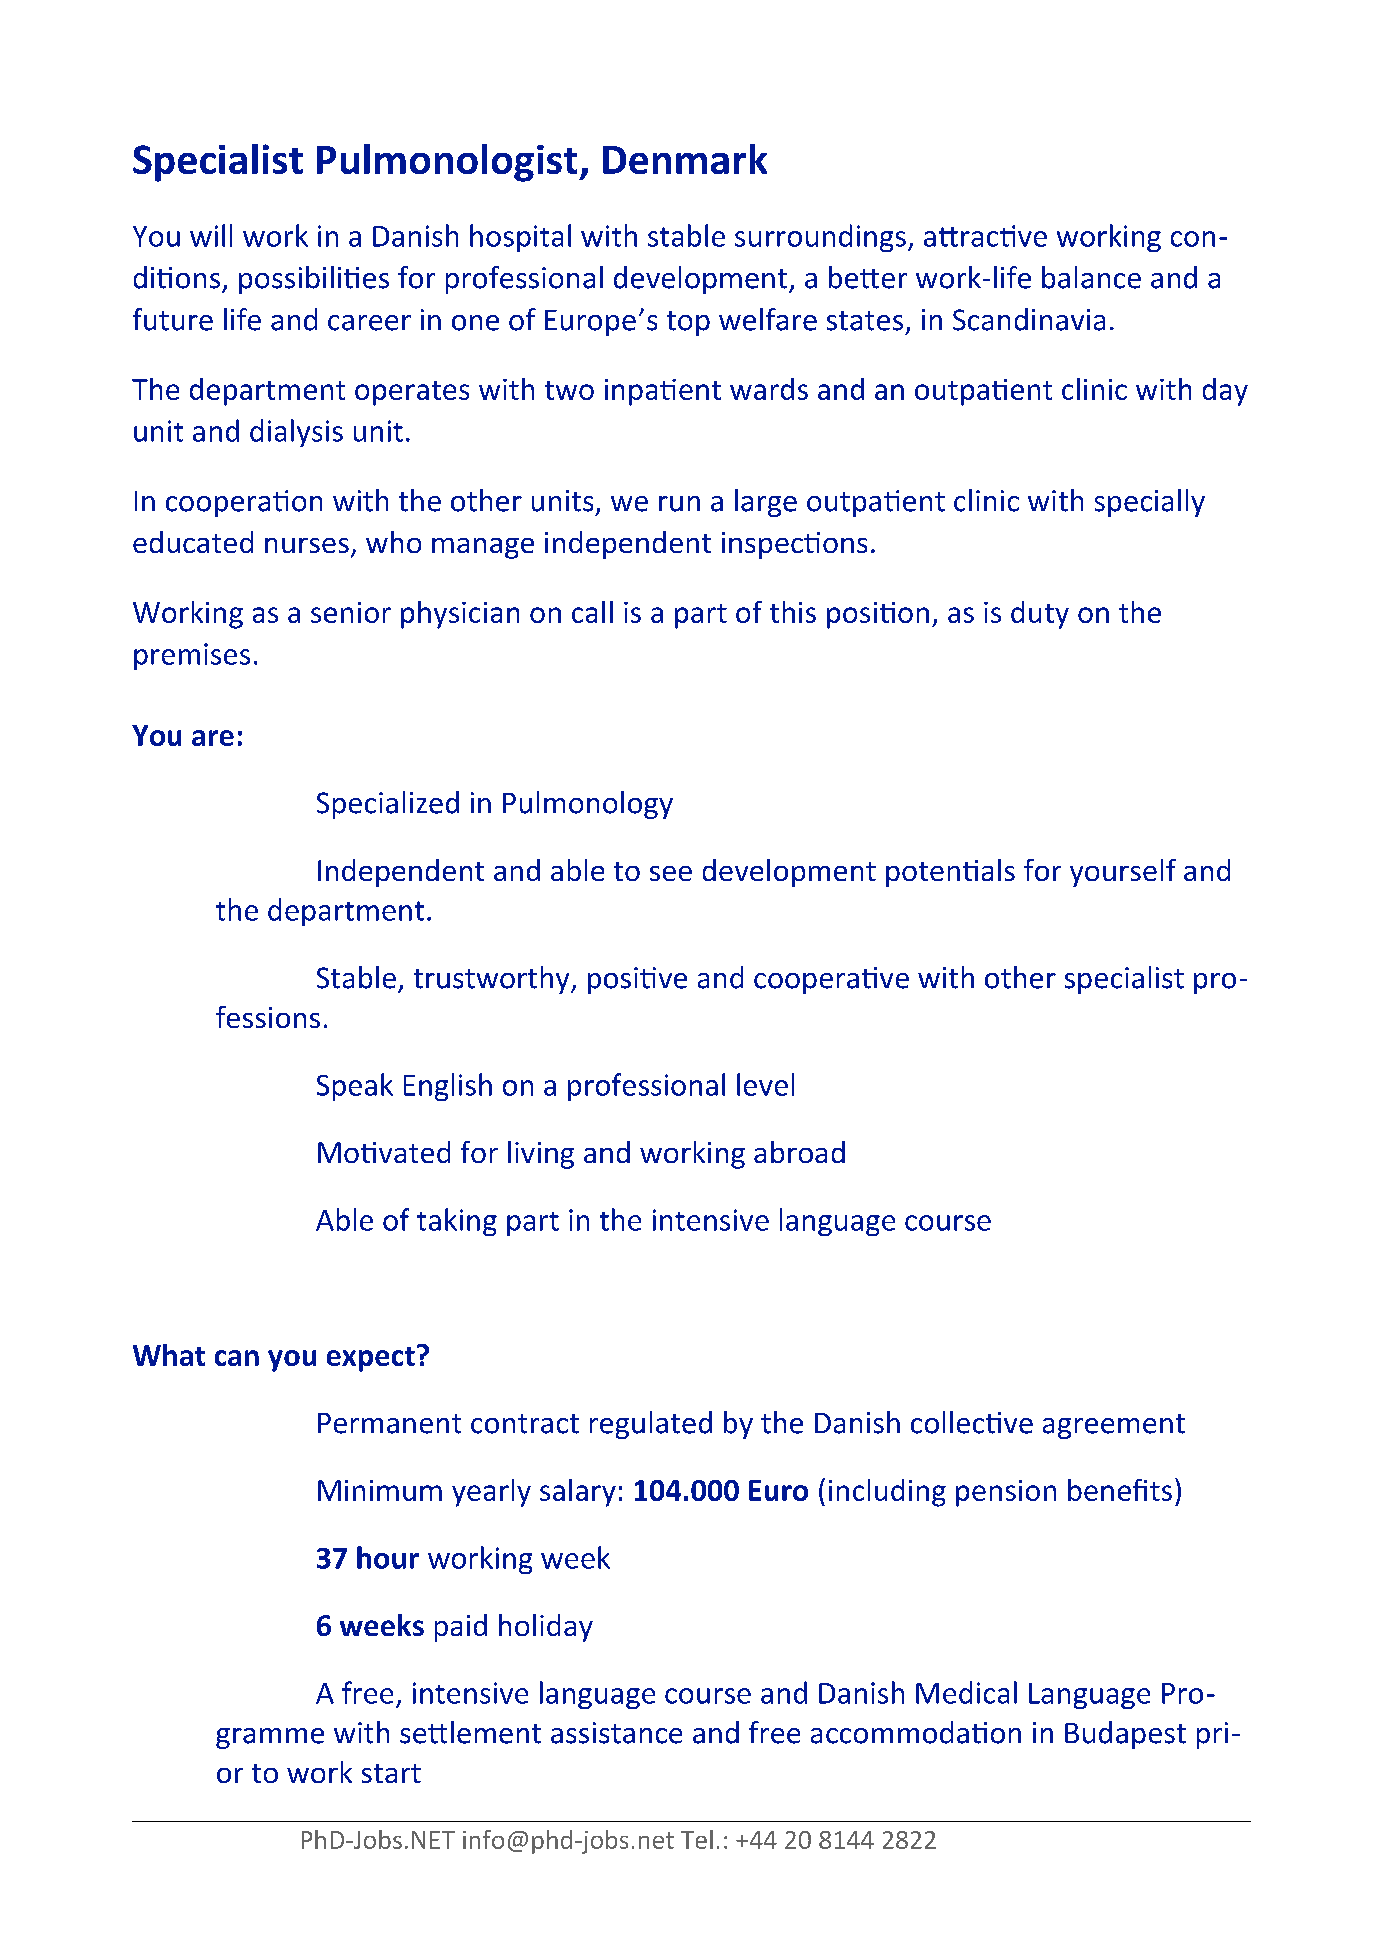 The height and width of the screenshot is (1955, 1382). I want to click on Specialized, so click(388, 805).
